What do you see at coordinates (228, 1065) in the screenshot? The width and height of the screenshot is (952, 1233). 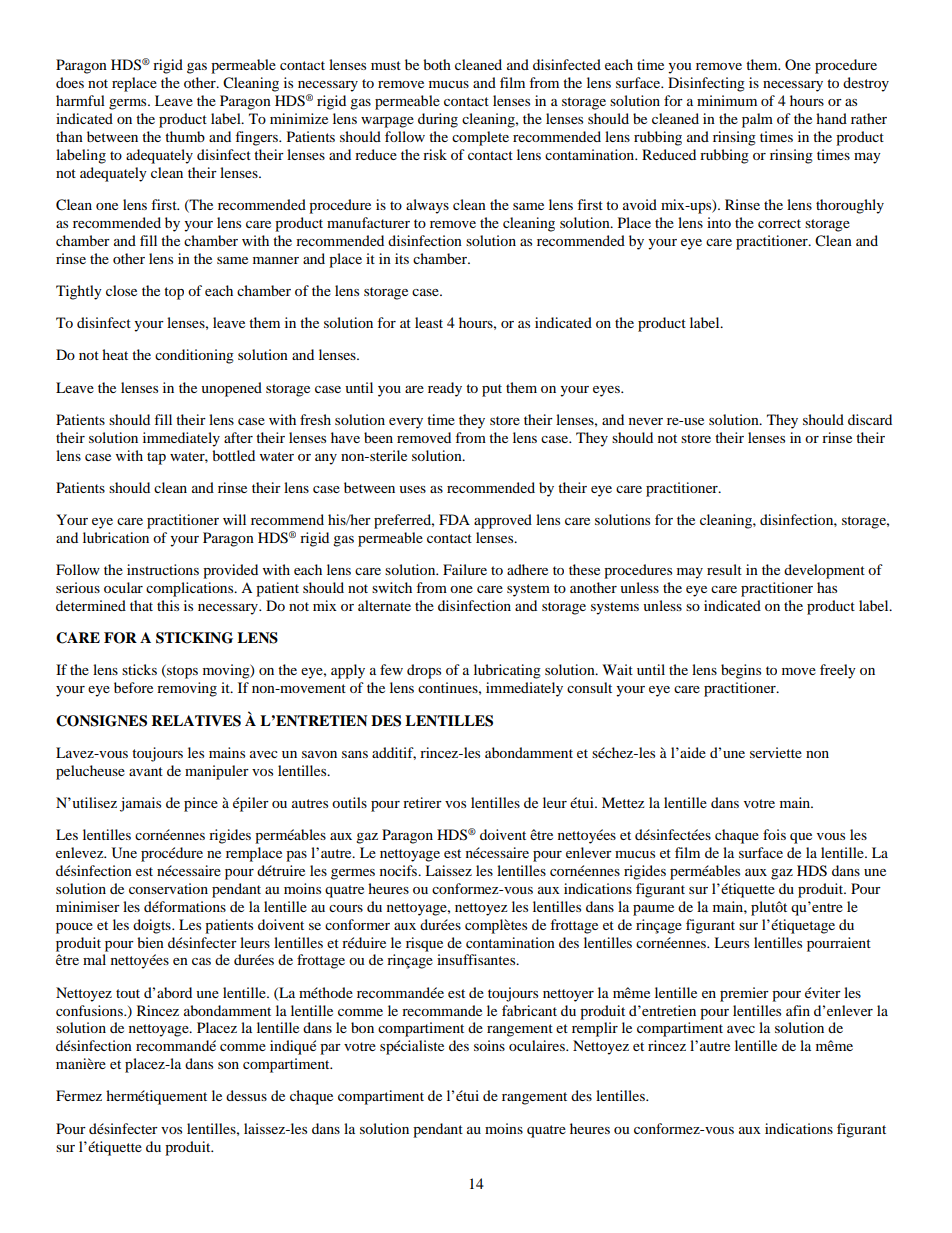 I see `son` at bounding box center [228, 1065].
